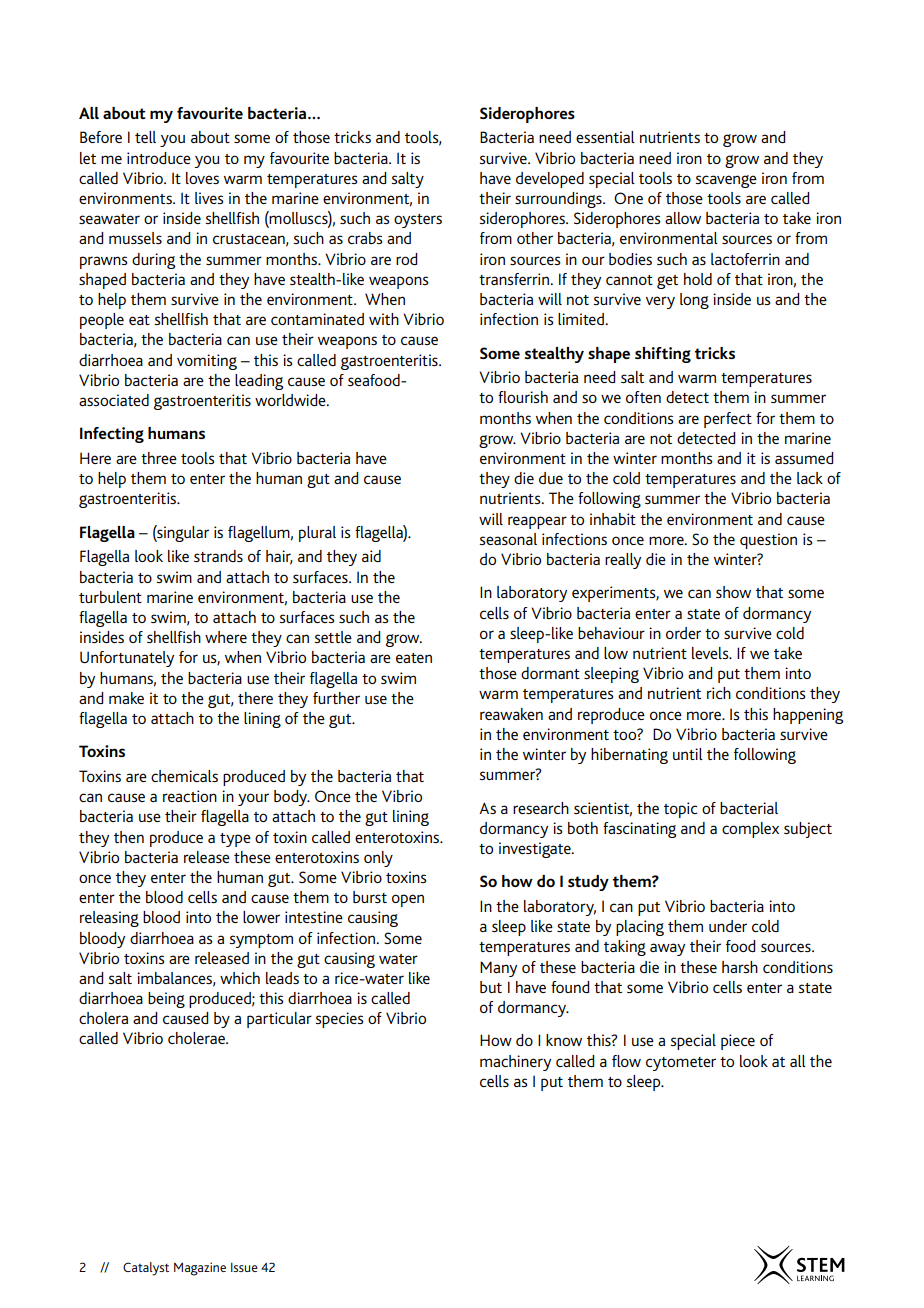  Describe the element at coordinates (200, 1269) in the image. I see `Magazine` at that location.
